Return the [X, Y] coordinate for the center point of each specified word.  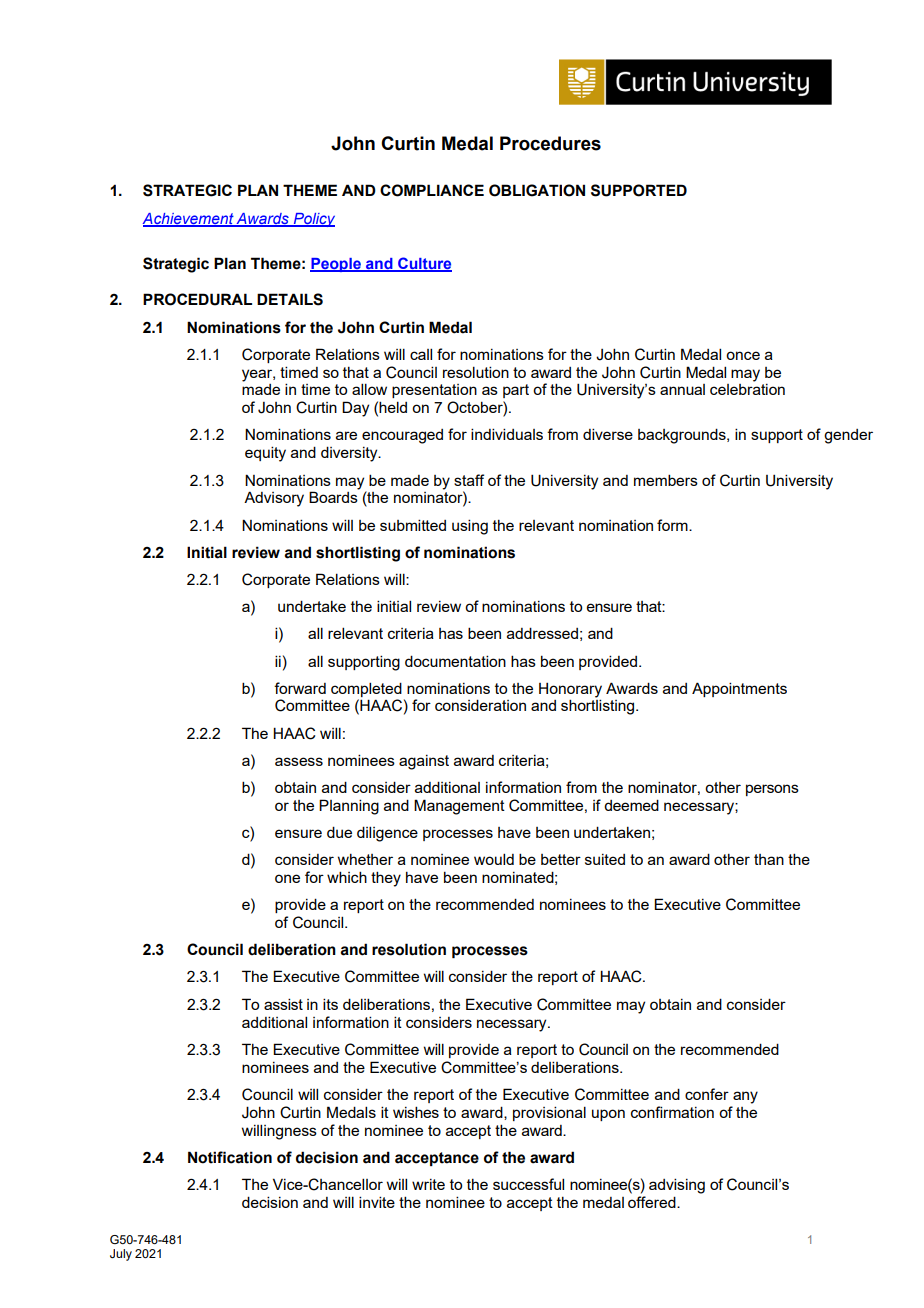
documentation [455, 661]
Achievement [189, 219]
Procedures [550, 143]
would [494, 859]
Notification [230, 1157]
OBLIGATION [537, 190]
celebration [747, 389]
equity [265, 454]
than [769, 859]
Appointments [739, 689]
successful [528, 1184]
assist [283, 1004]
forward [300, 688]
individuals [507, 434]
